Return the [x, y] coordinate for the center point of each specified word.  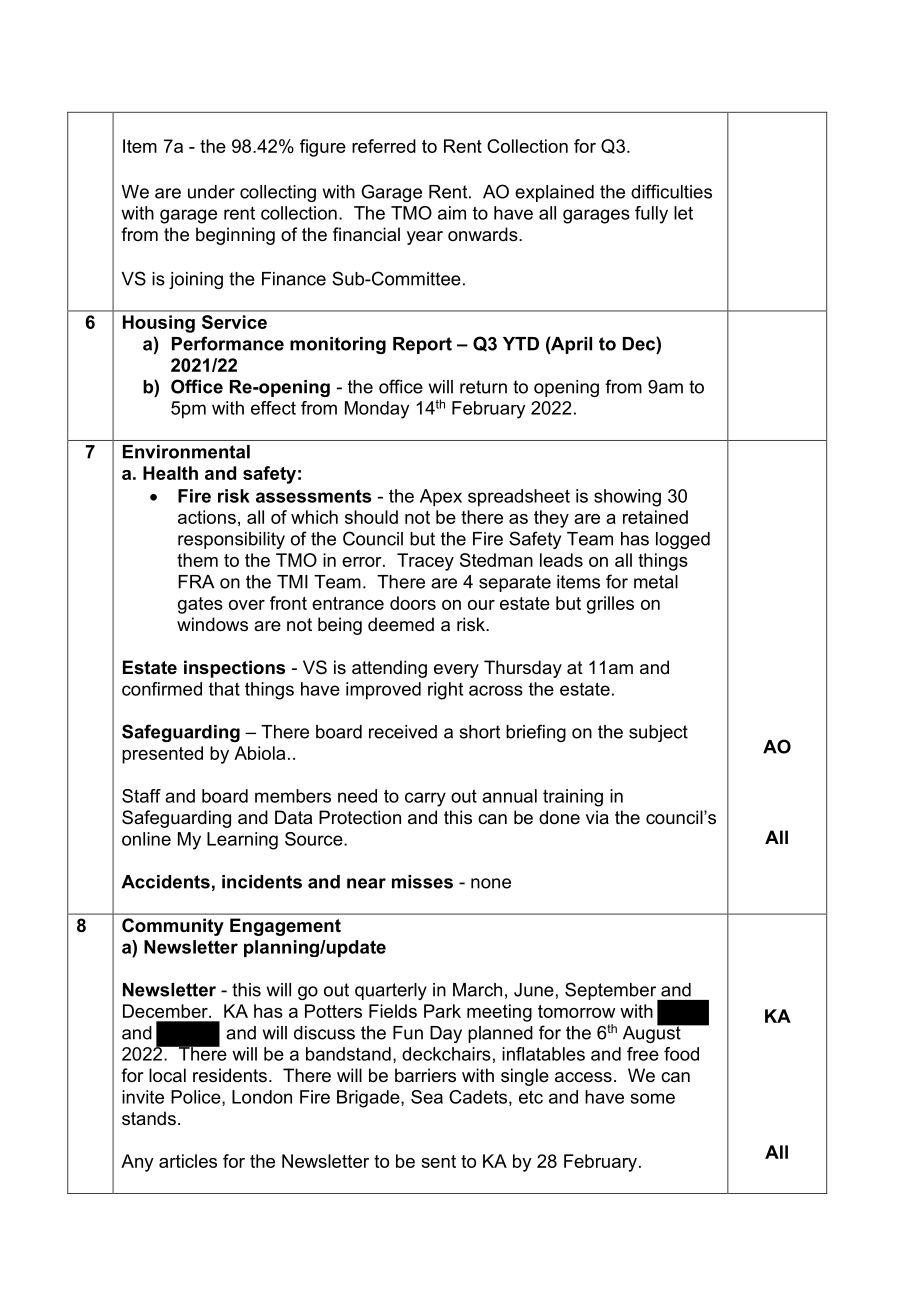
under [211, 192]
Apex [441, 498]
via [597, 817]
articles [188, 1161]
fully [651, 215]
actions [207, 517]
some [653, 1098]
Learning [242, 841]
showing [627, 498]
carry [425, 799]
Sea [427, 1097]
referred [384, 146]
